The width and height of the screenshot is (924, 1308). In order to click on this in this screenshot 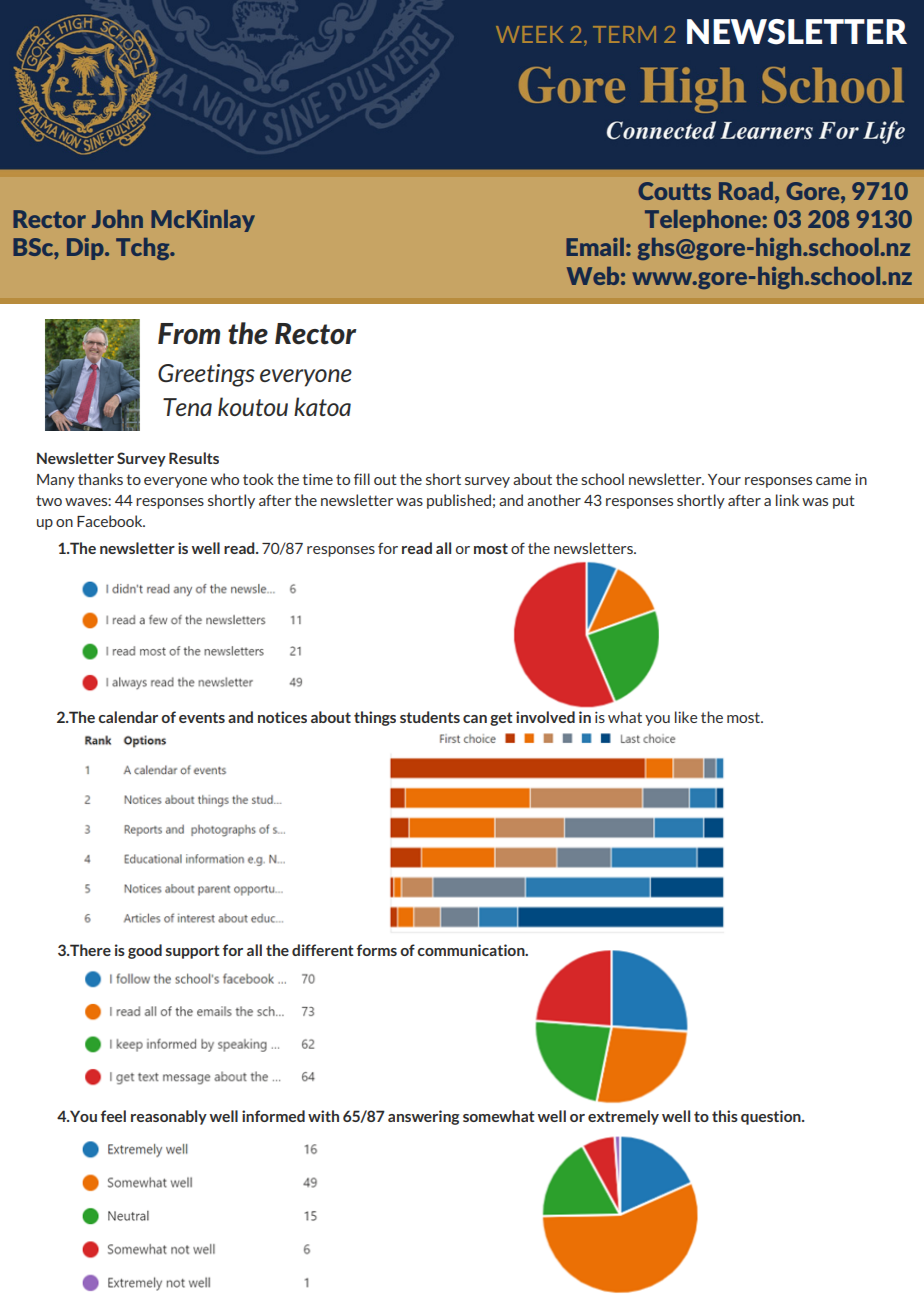, I will do `click(725, 1116)`.
